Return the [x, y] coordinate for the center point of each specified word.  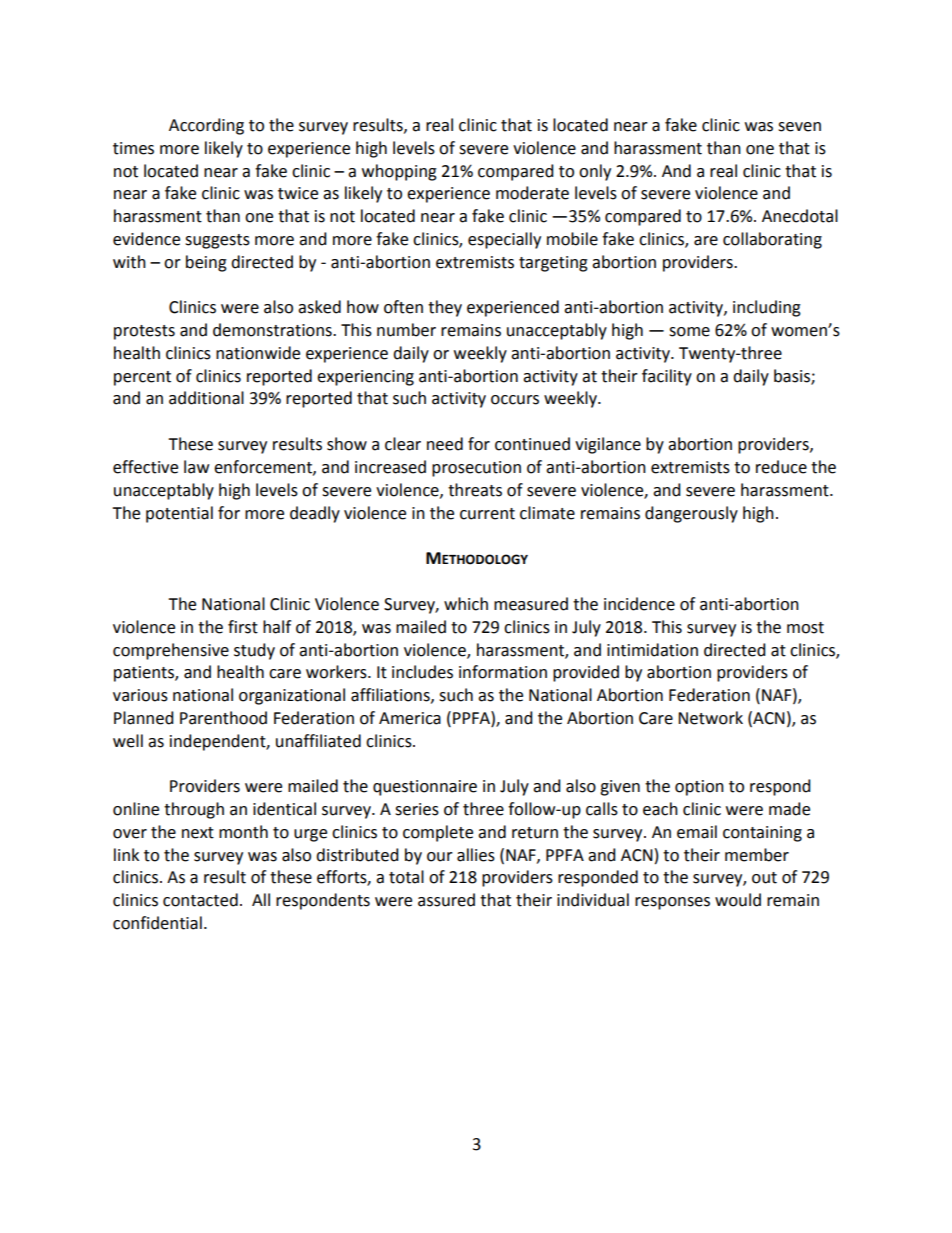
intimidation [652, 650]
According [206, 126]
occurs [515, 400]
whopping [399, 172]
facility [667, 377]
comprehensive [171, 651]
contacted [200, 900]
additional [206, 398]
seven [799, 127]
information [503, 672]
